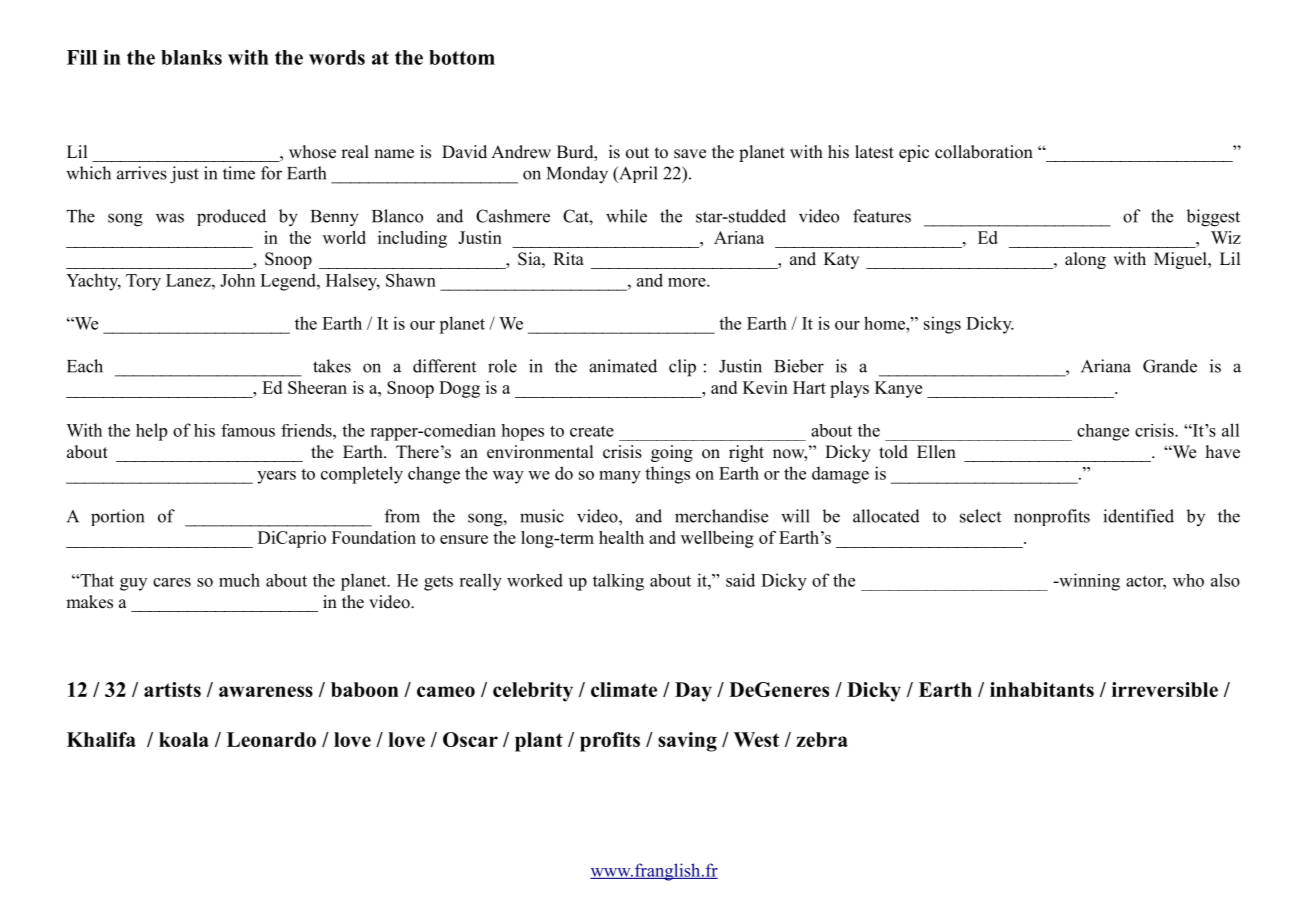 This screenshot has height=924, width=1308. I want to click on blanks, so click(191, 57).
